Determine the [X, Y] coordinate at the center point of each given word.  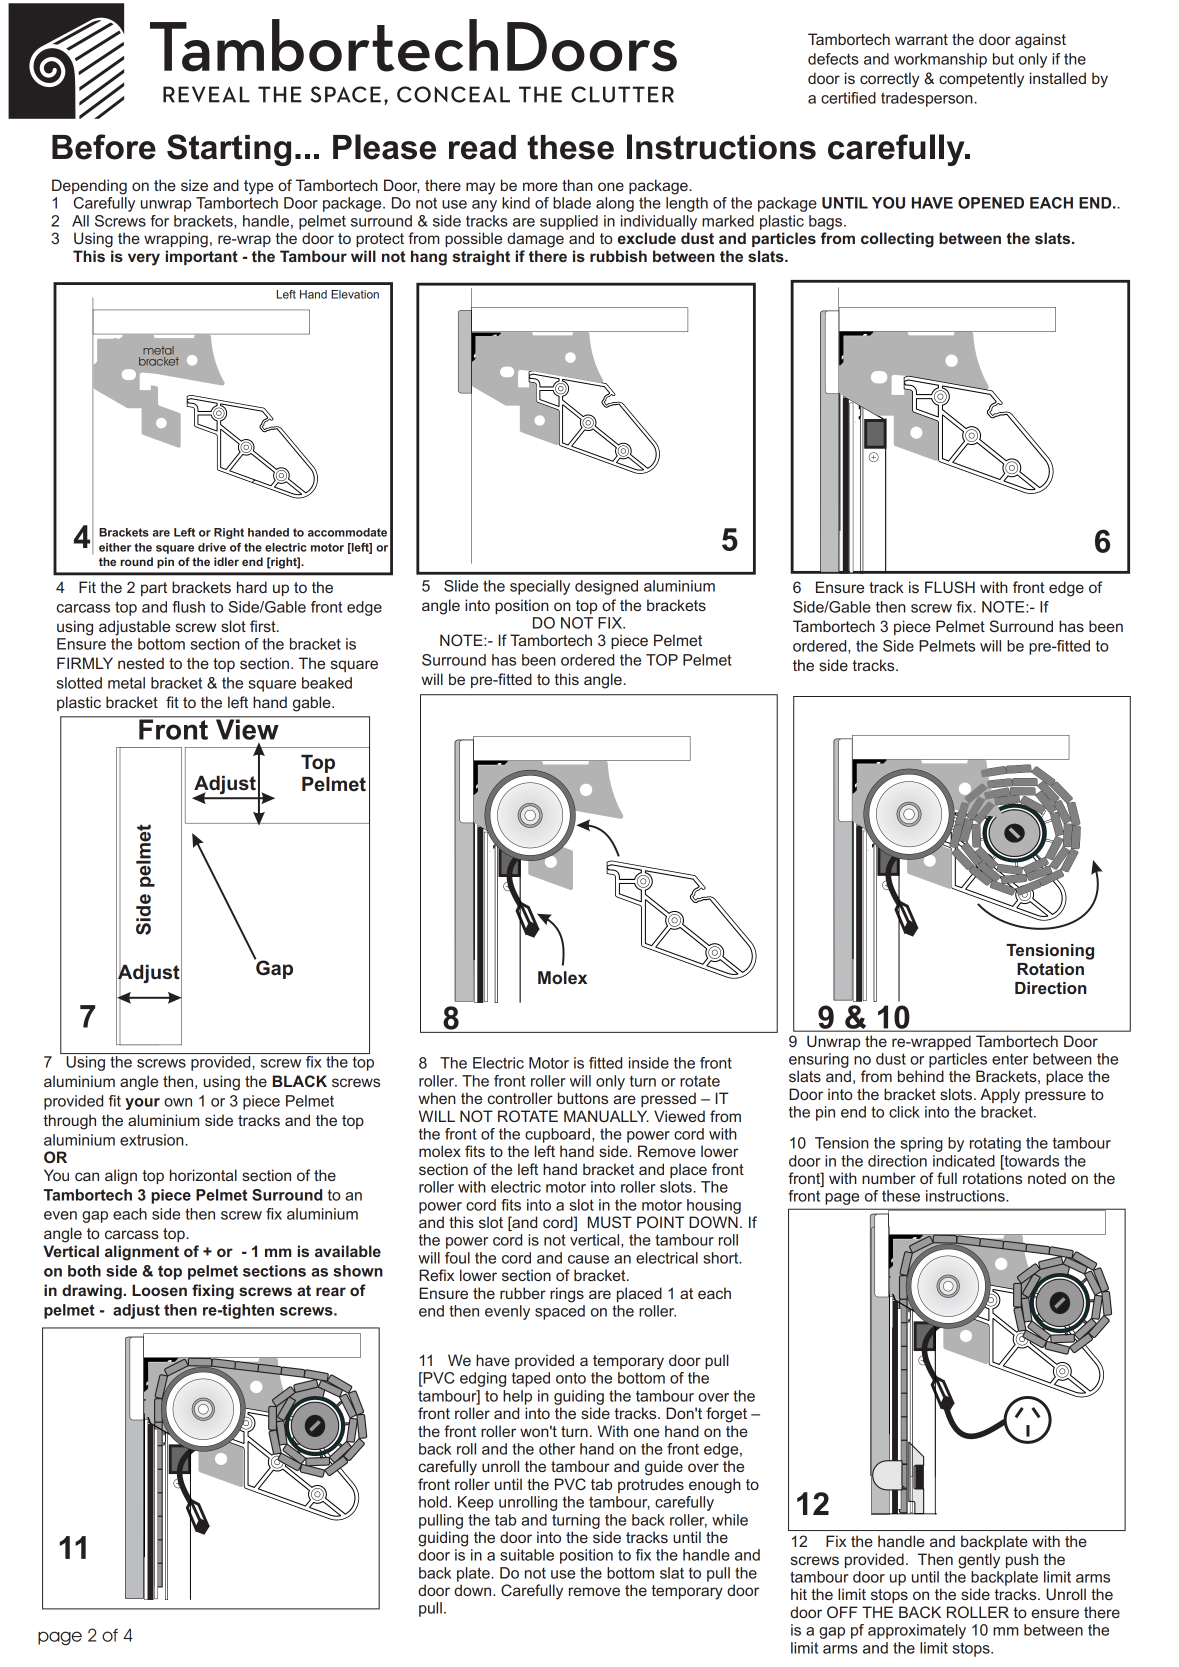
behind [921, 1076]
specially [540, 587]
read [482, 147]
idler [226, 561]
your [142, 1104]
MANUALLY [606, 1116]
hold [433, 1502]
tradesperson [928, 99]
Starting [229, 150]
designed [606, 587]
